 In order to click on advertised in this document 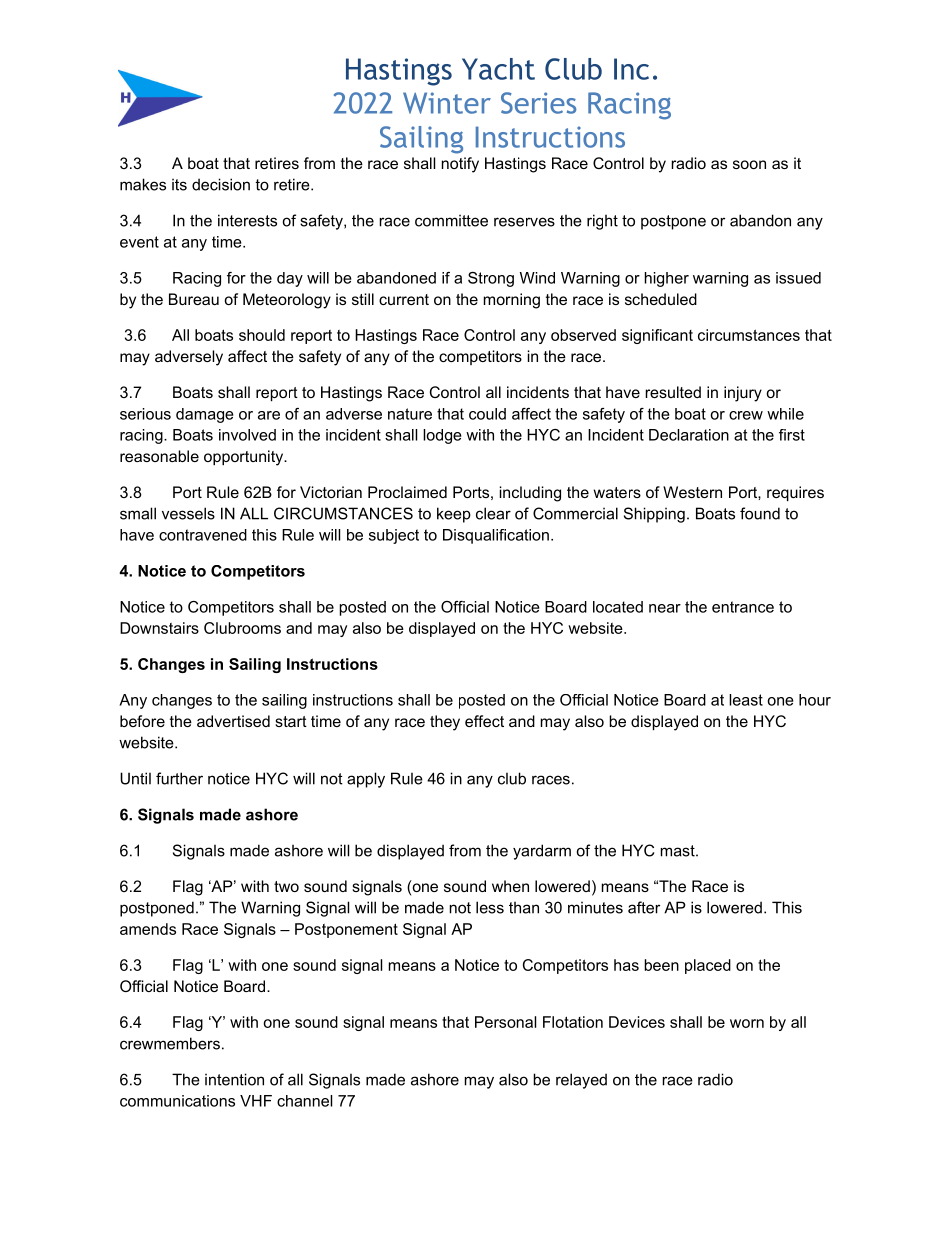, I will do `click(233, 721)`.
